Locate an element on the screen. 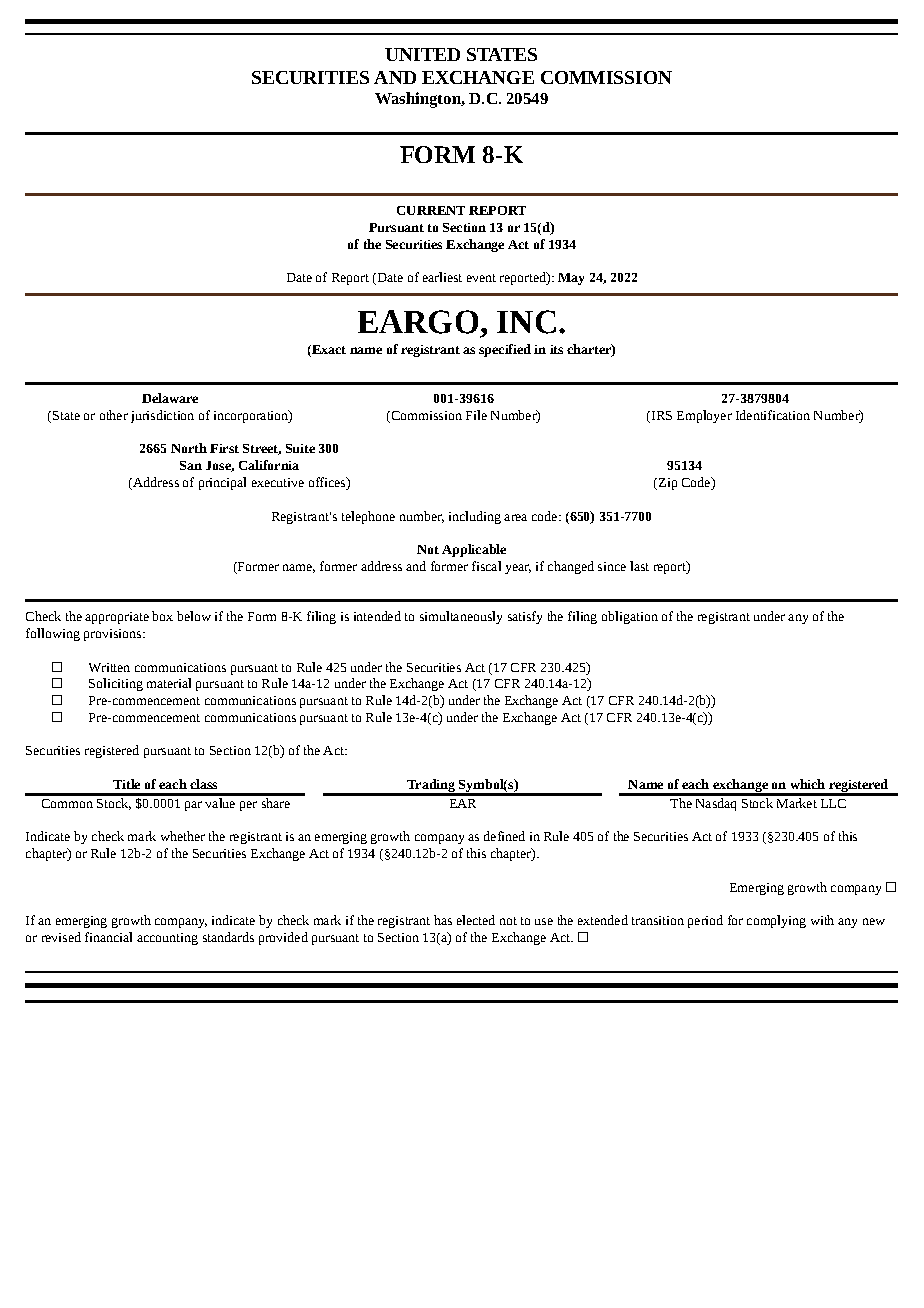 The height and width of the screenshot is (1308, 924). Zip is located at coordinates (666, 484).
